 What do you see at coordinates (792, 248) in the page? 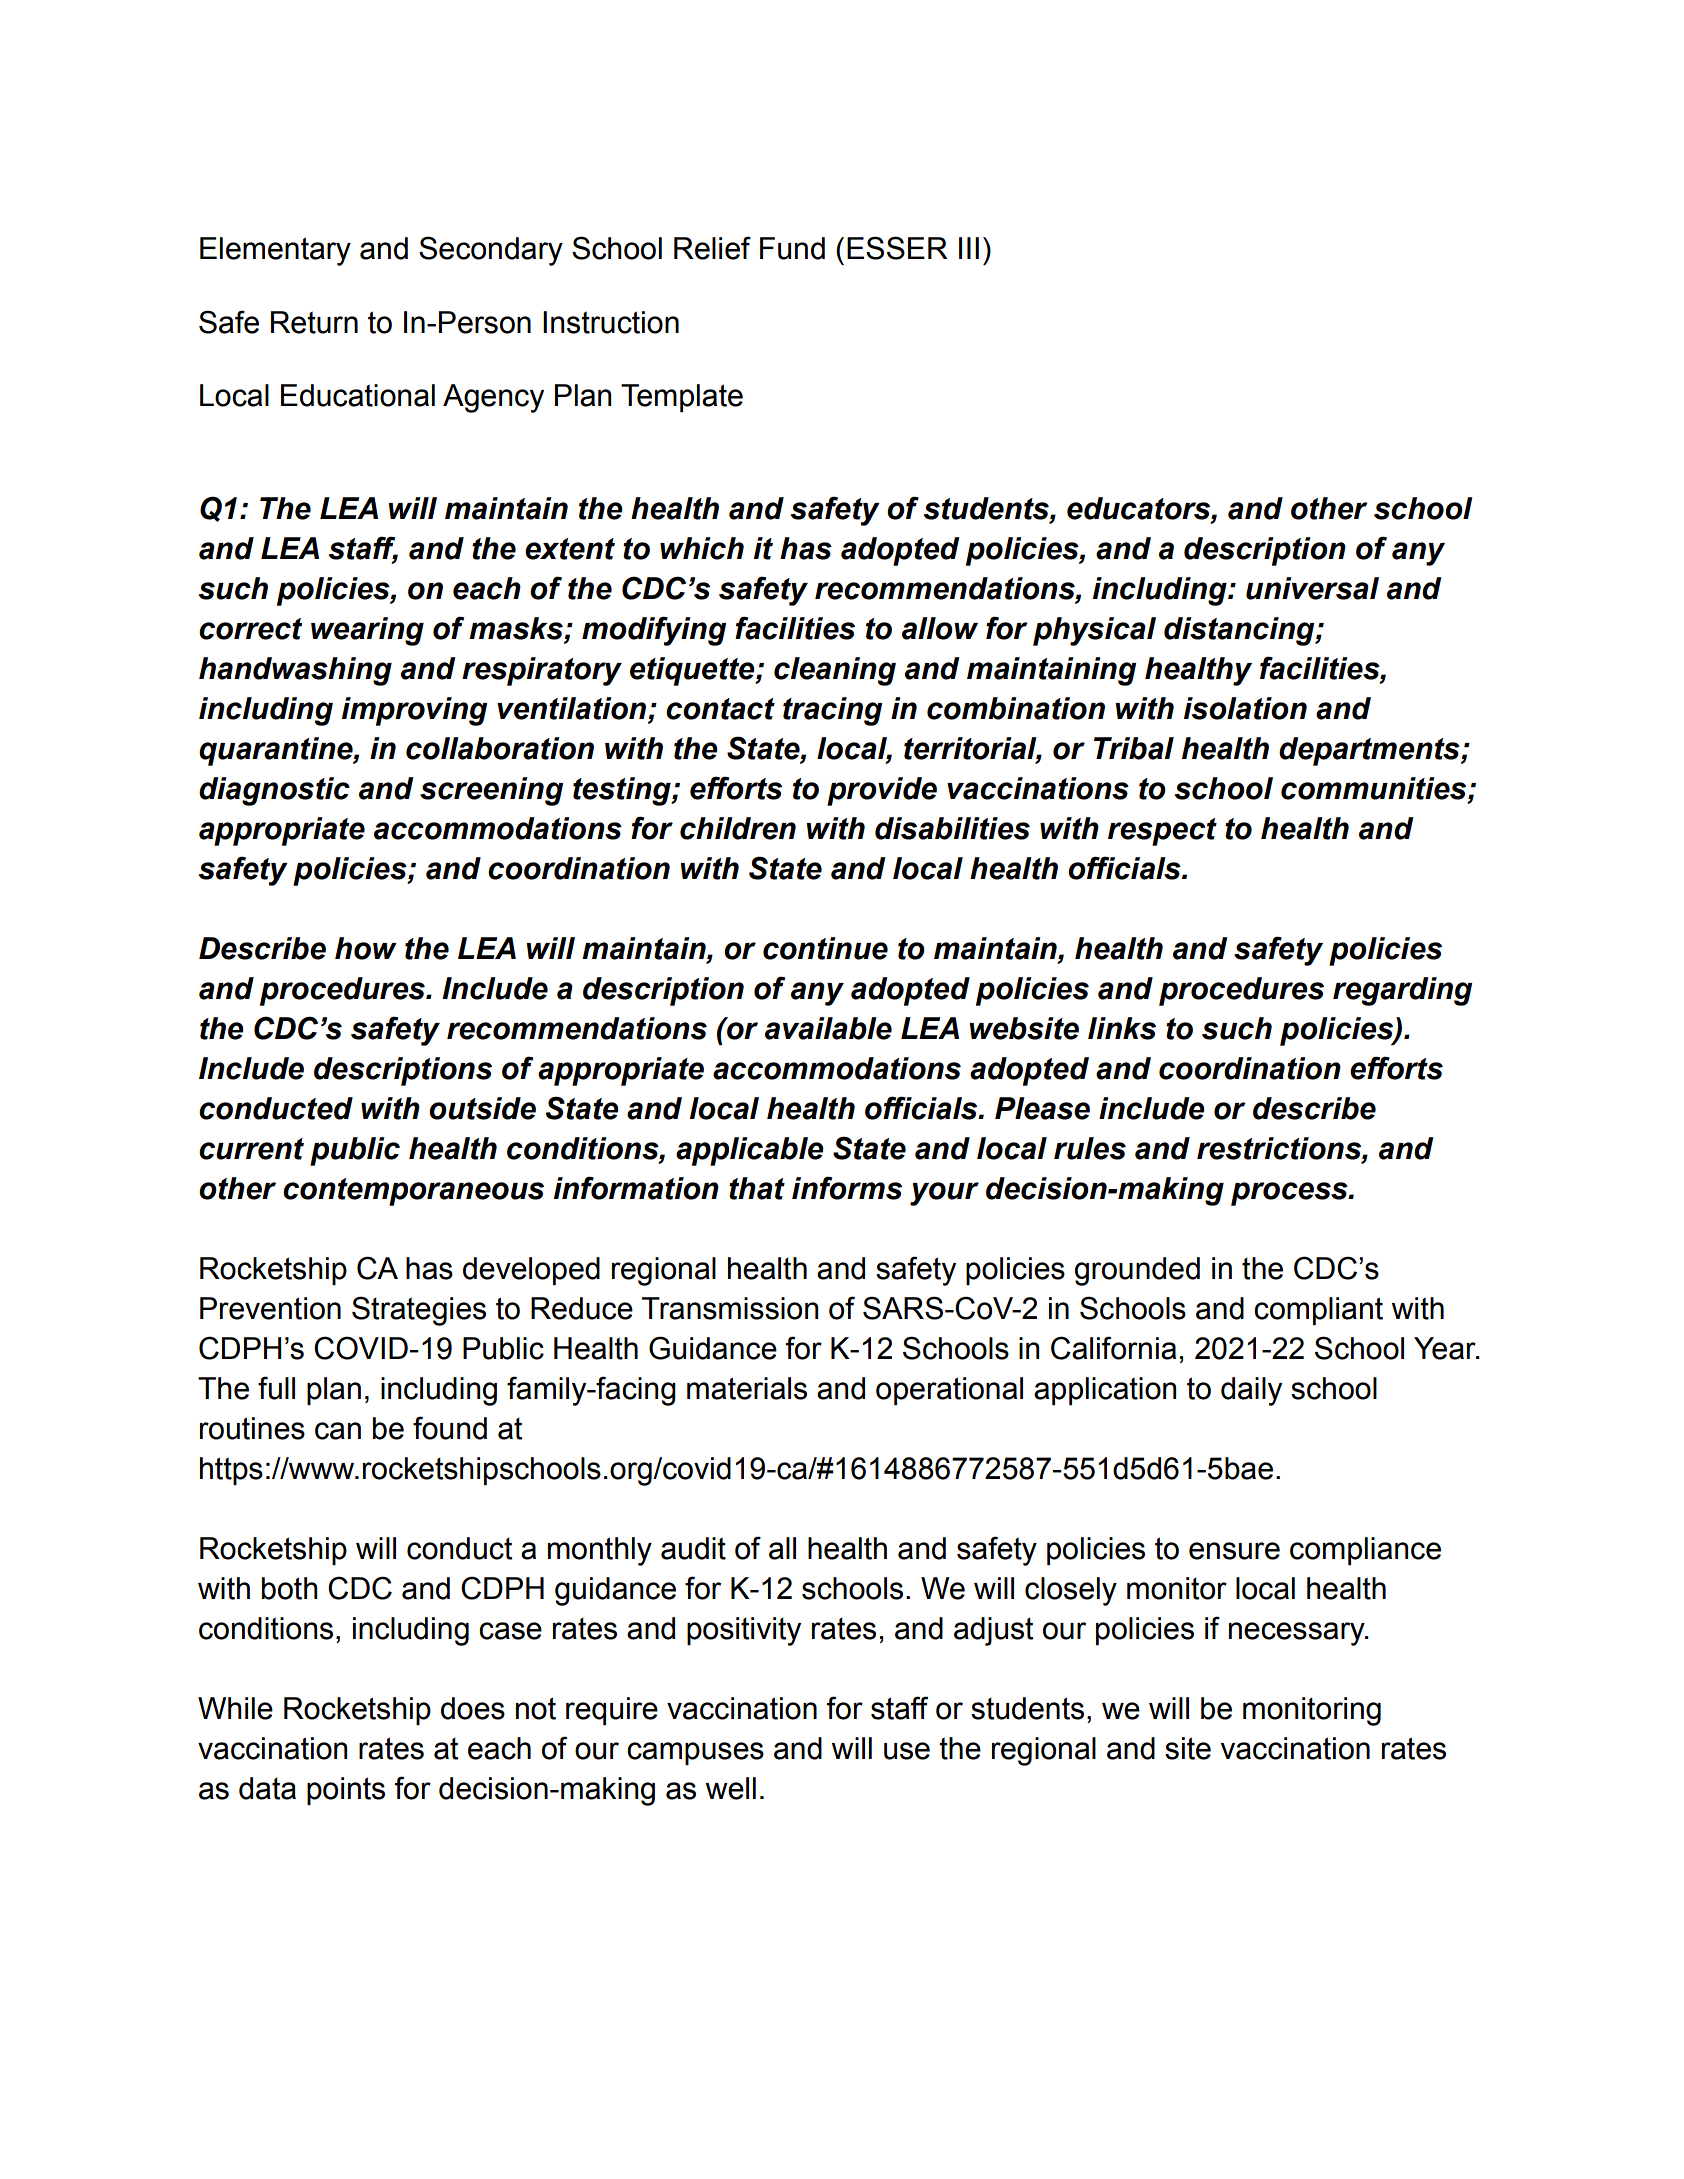
I see `Fund` at bounding box center [792, 248].
